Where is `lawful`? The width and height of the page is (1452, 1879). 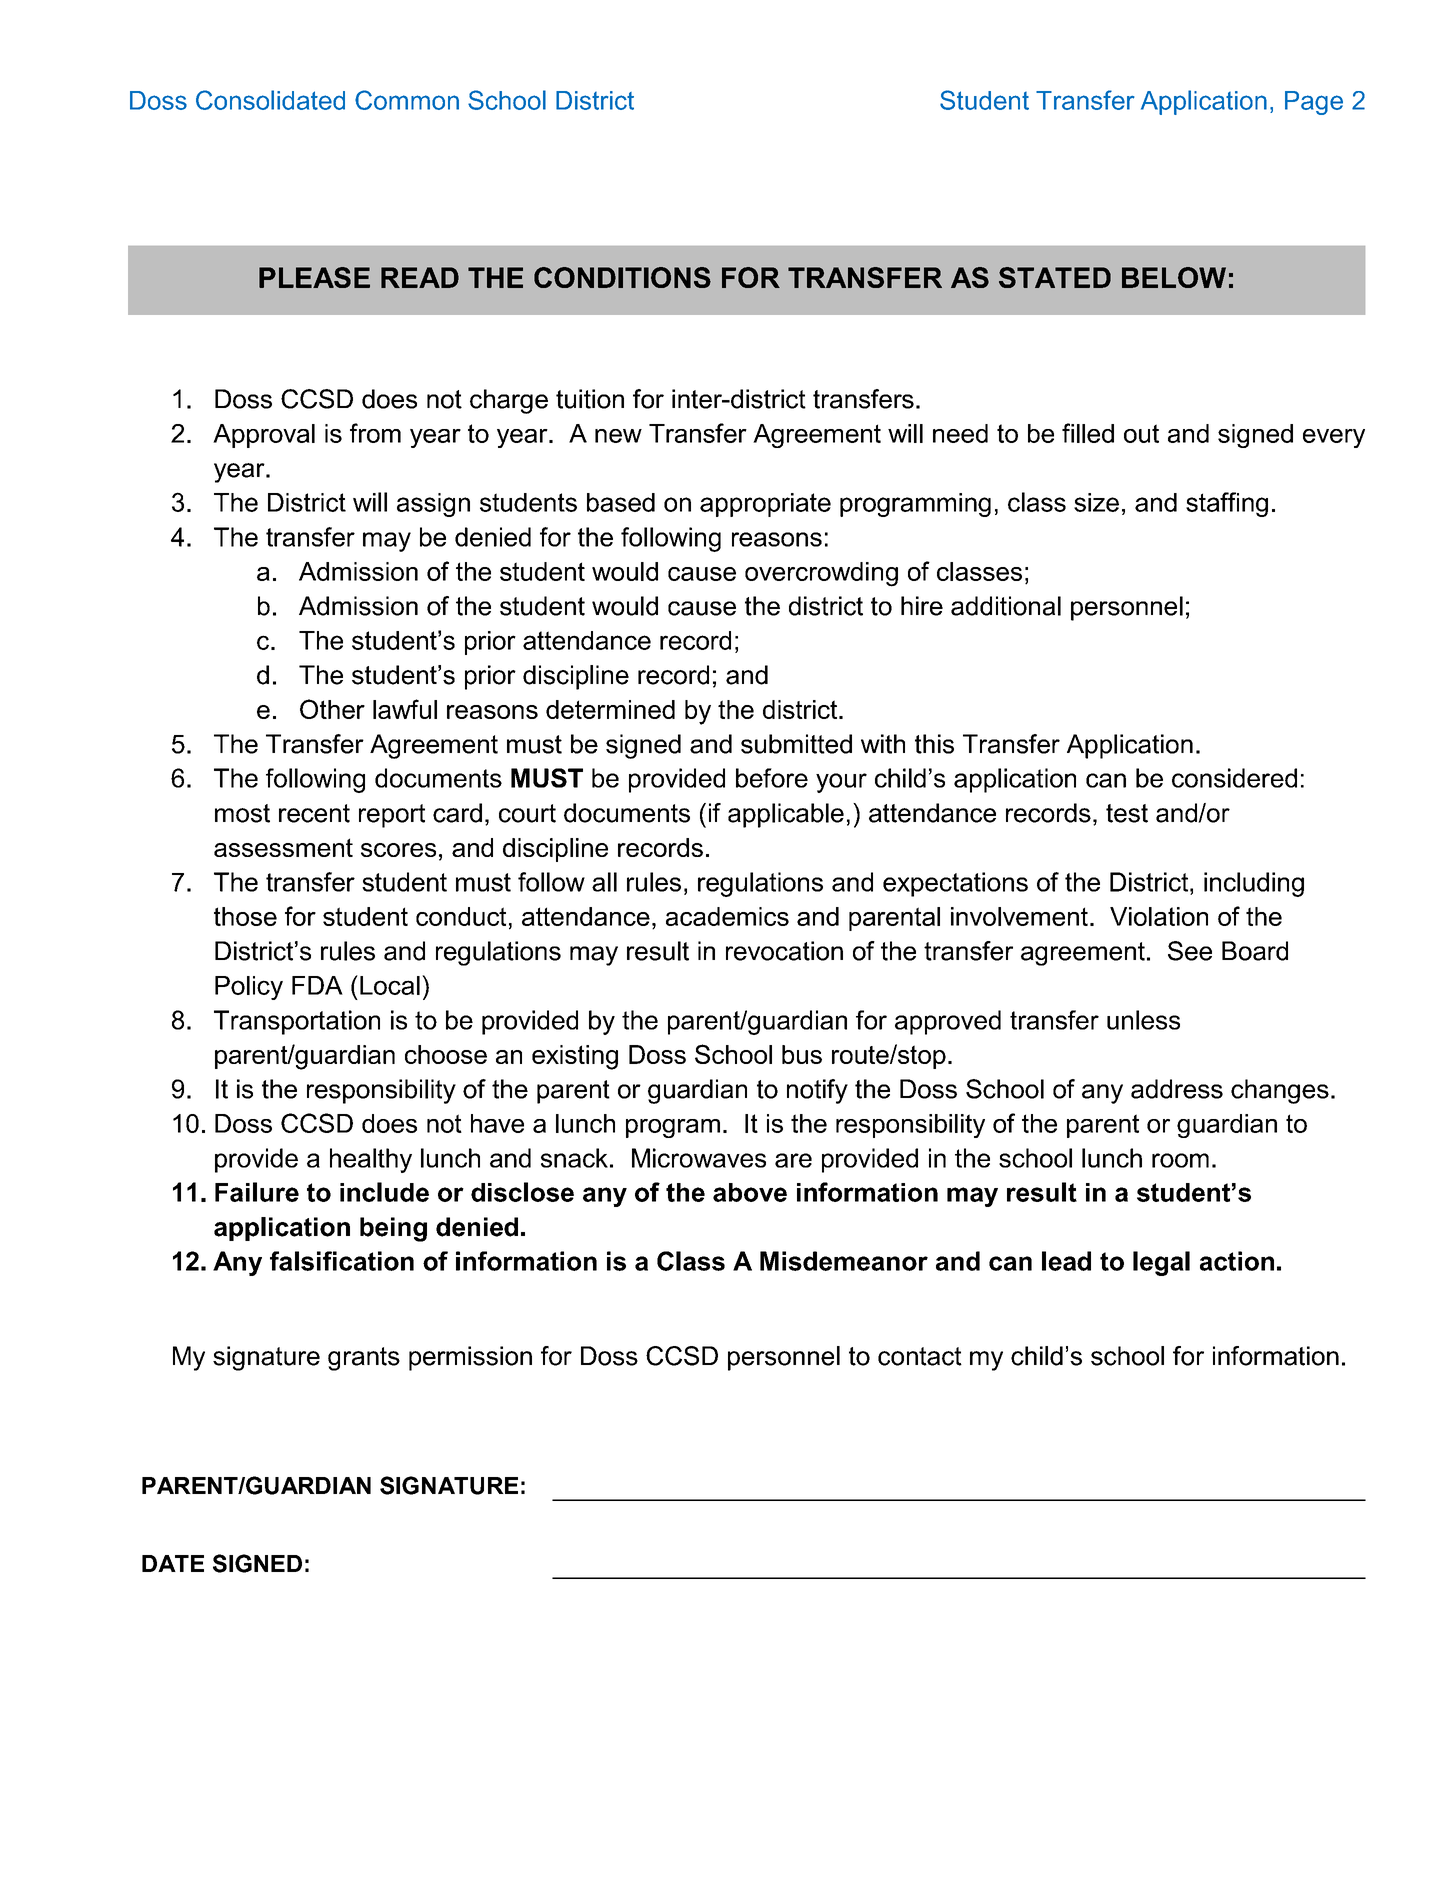 lawful is located at coordinates (405, 709).
